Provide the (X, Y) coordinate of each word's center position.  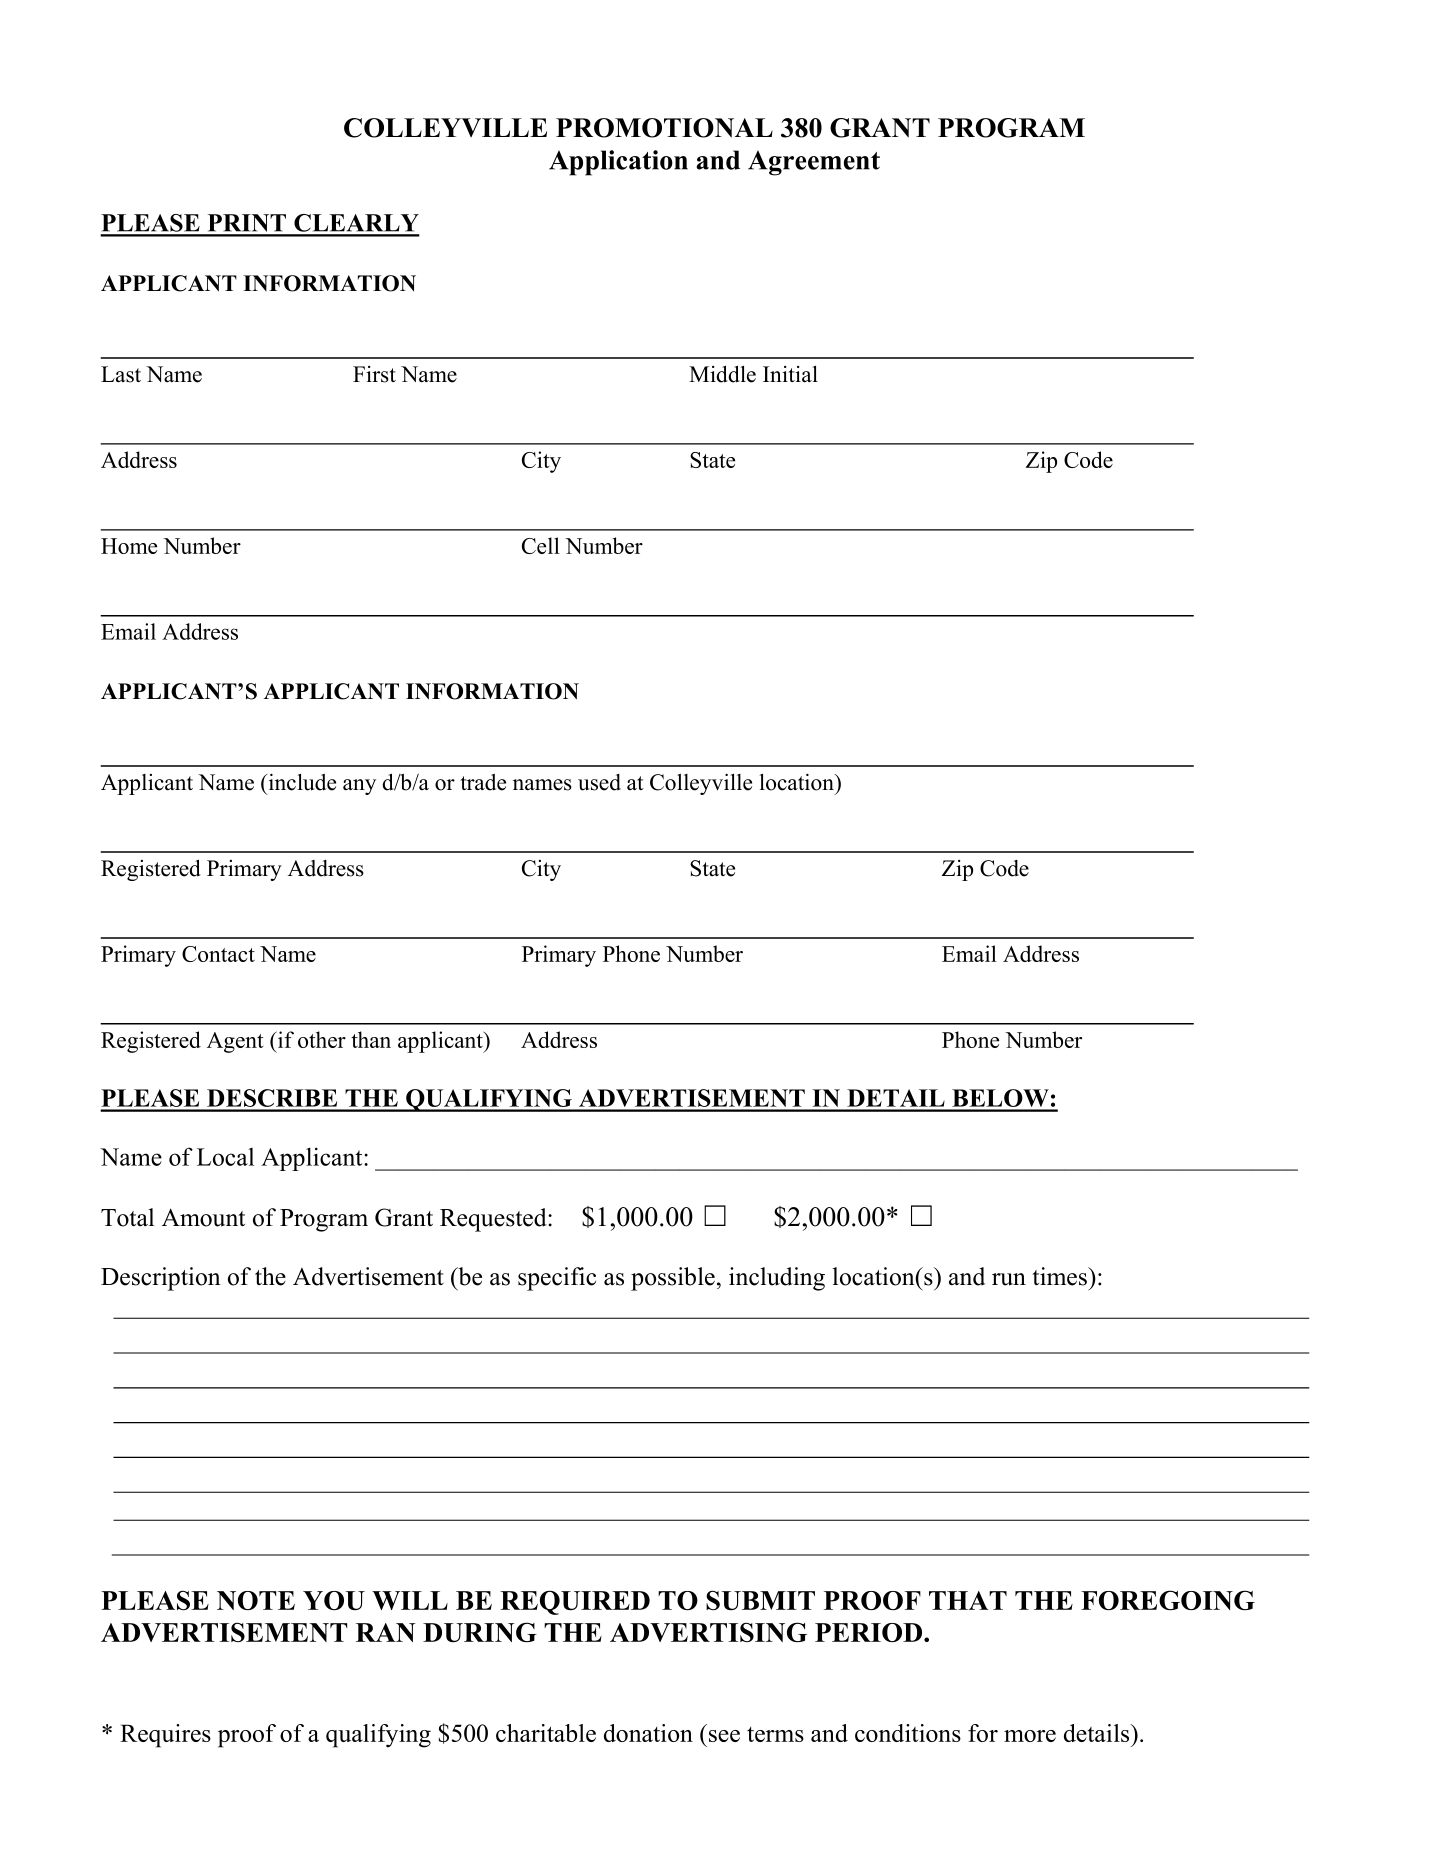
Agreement (814, 163)
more (1030, 1736)
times (1060, 1276)
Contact (218, 954)
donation (648, 1733)
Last (121, 374)
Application (618, 163)
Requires (165, 1736)
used (599, 782)
